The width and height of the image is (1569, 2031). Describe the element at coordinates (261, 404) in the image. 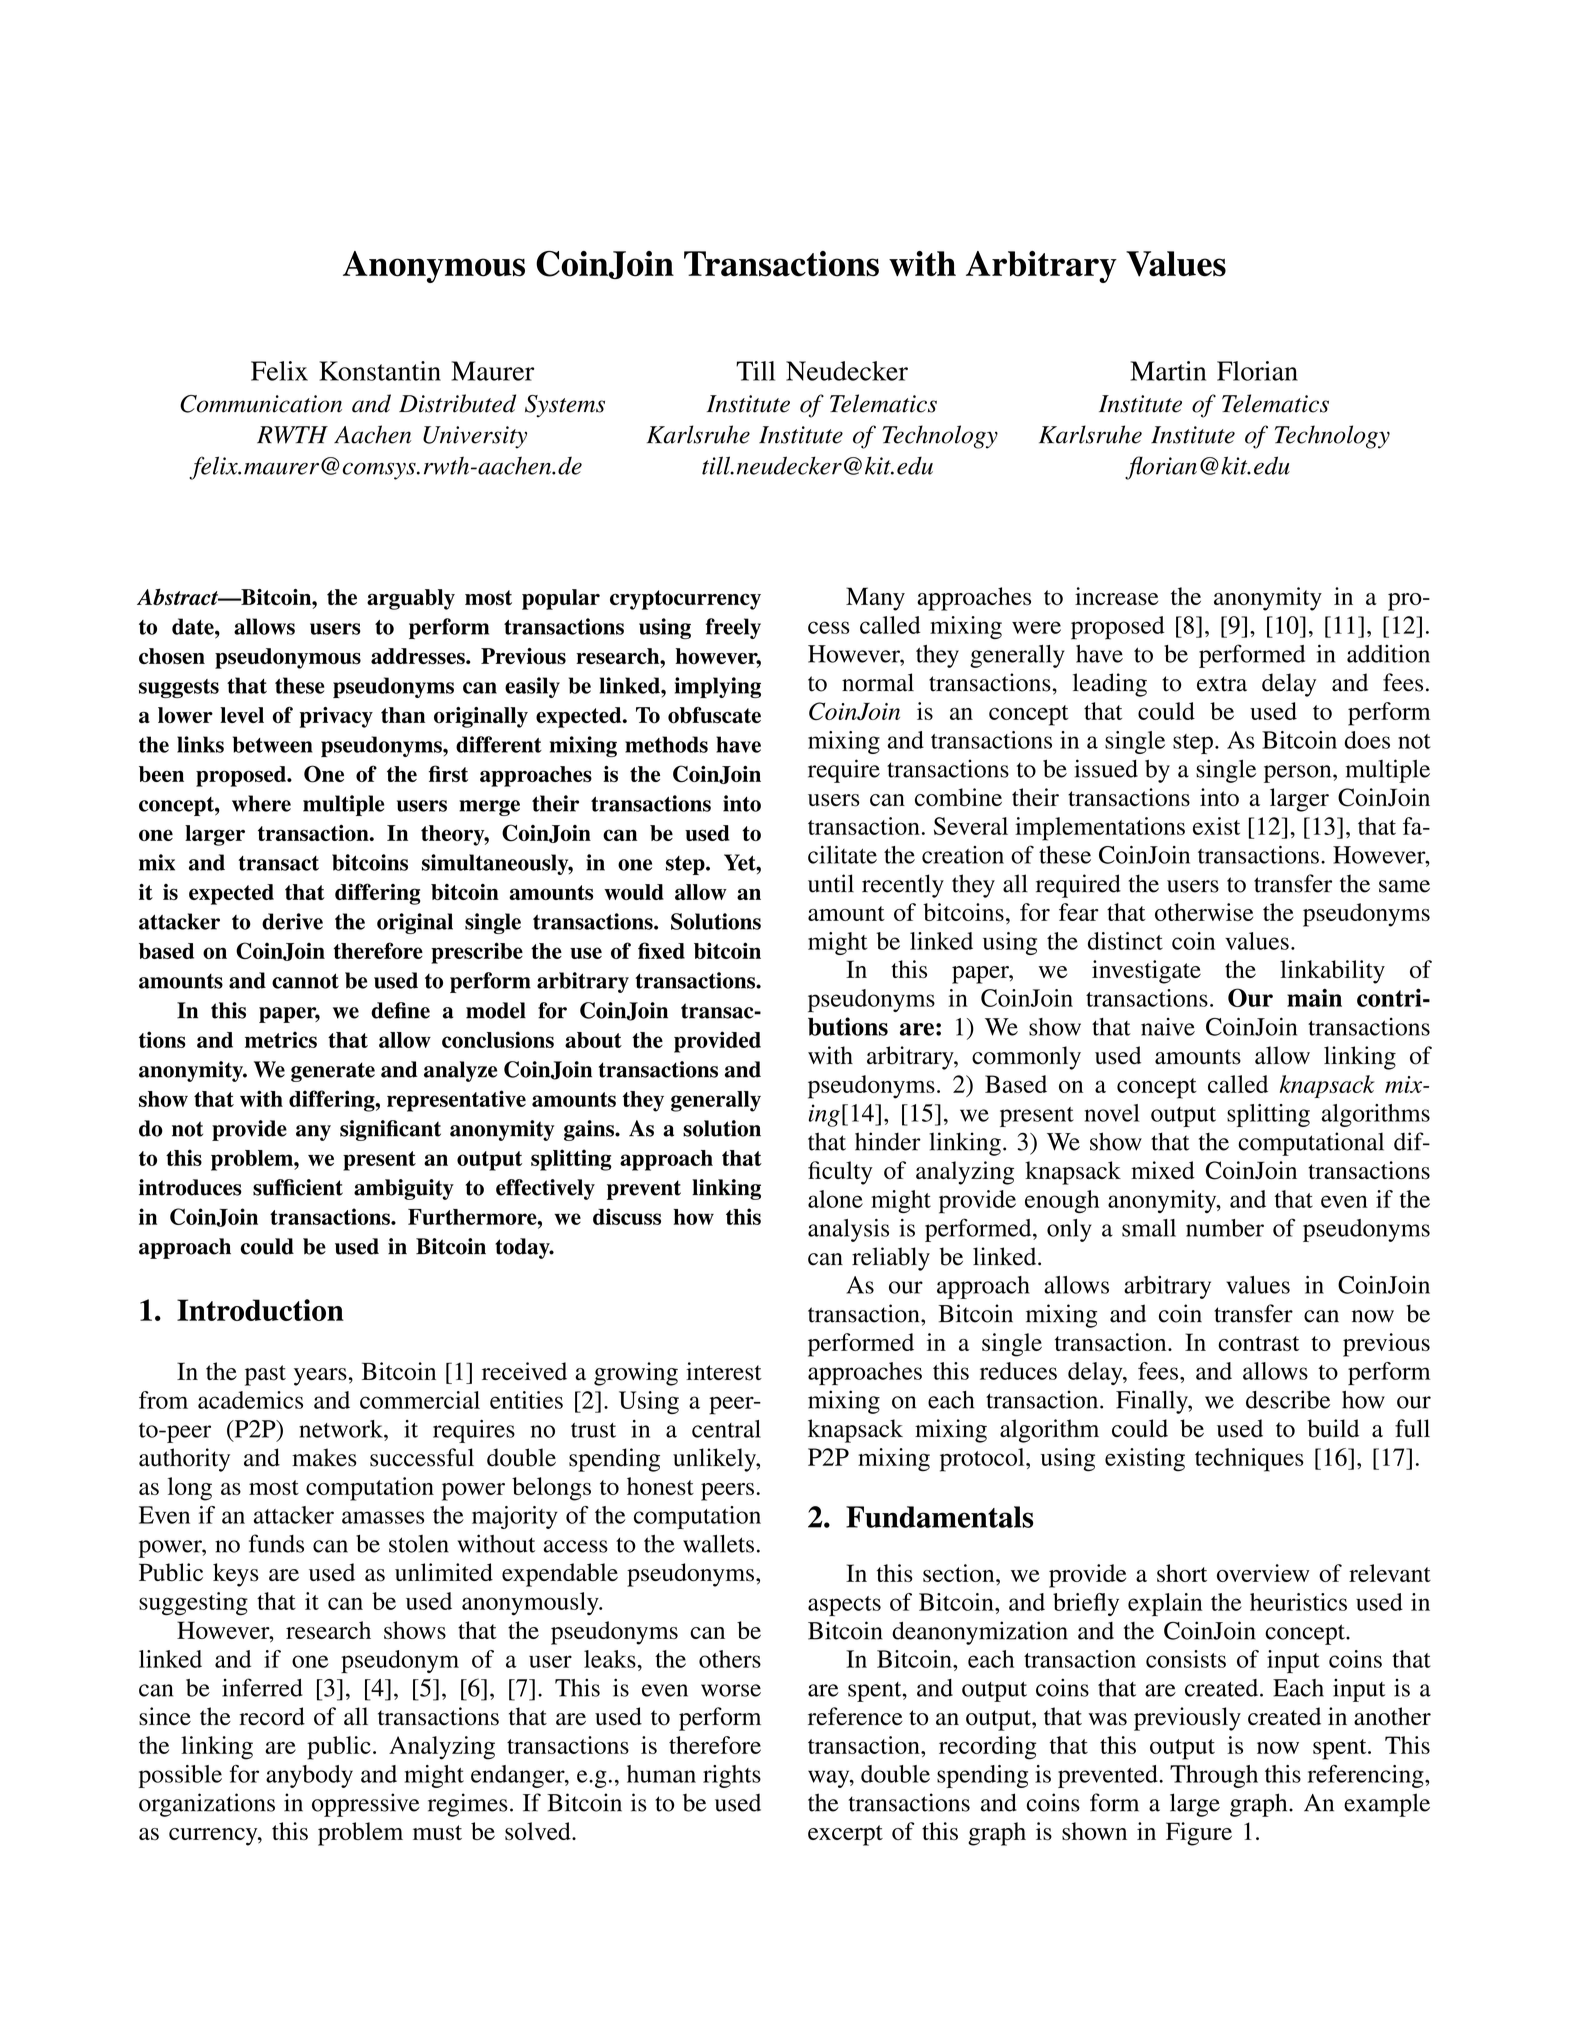

I see `Communication` at that location.
